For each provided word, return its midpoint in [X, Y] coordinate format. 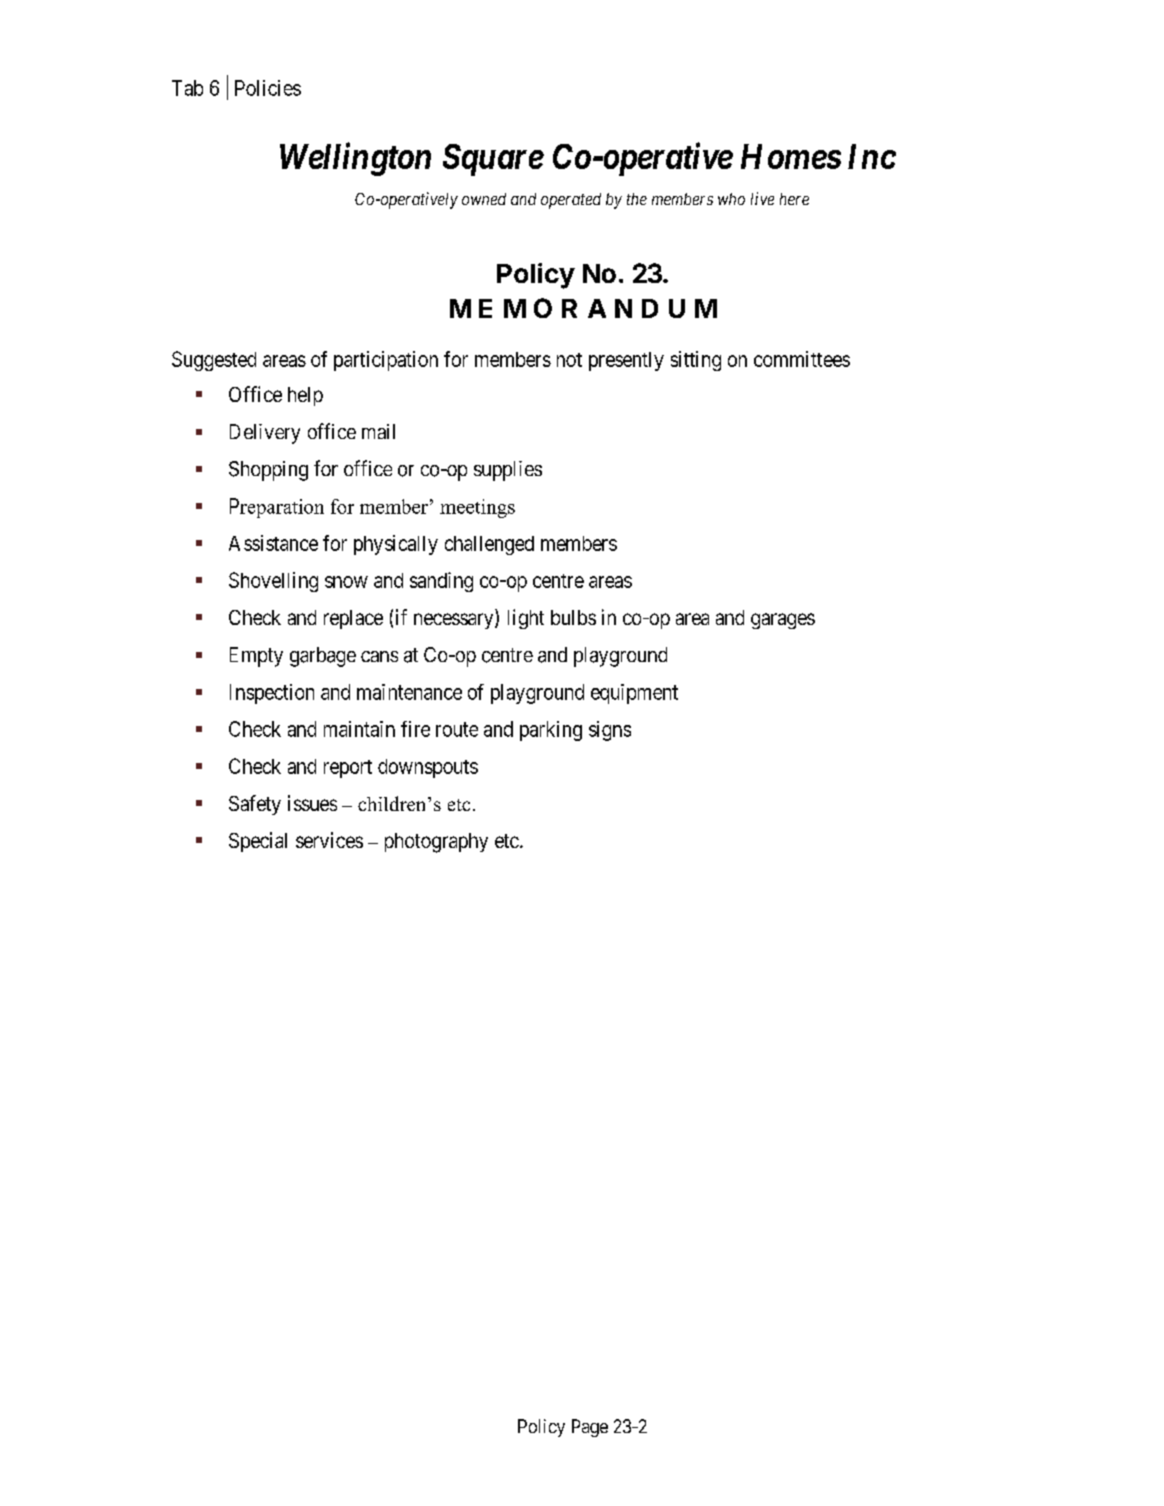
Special [258, 842]
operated [571, 201]
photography [436, 843]
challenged [489, 545]
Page [590, 1428]
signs [610, 731]
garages [783, 621]
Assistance [273, 543]
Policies [268, 88]
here [794, 199]
